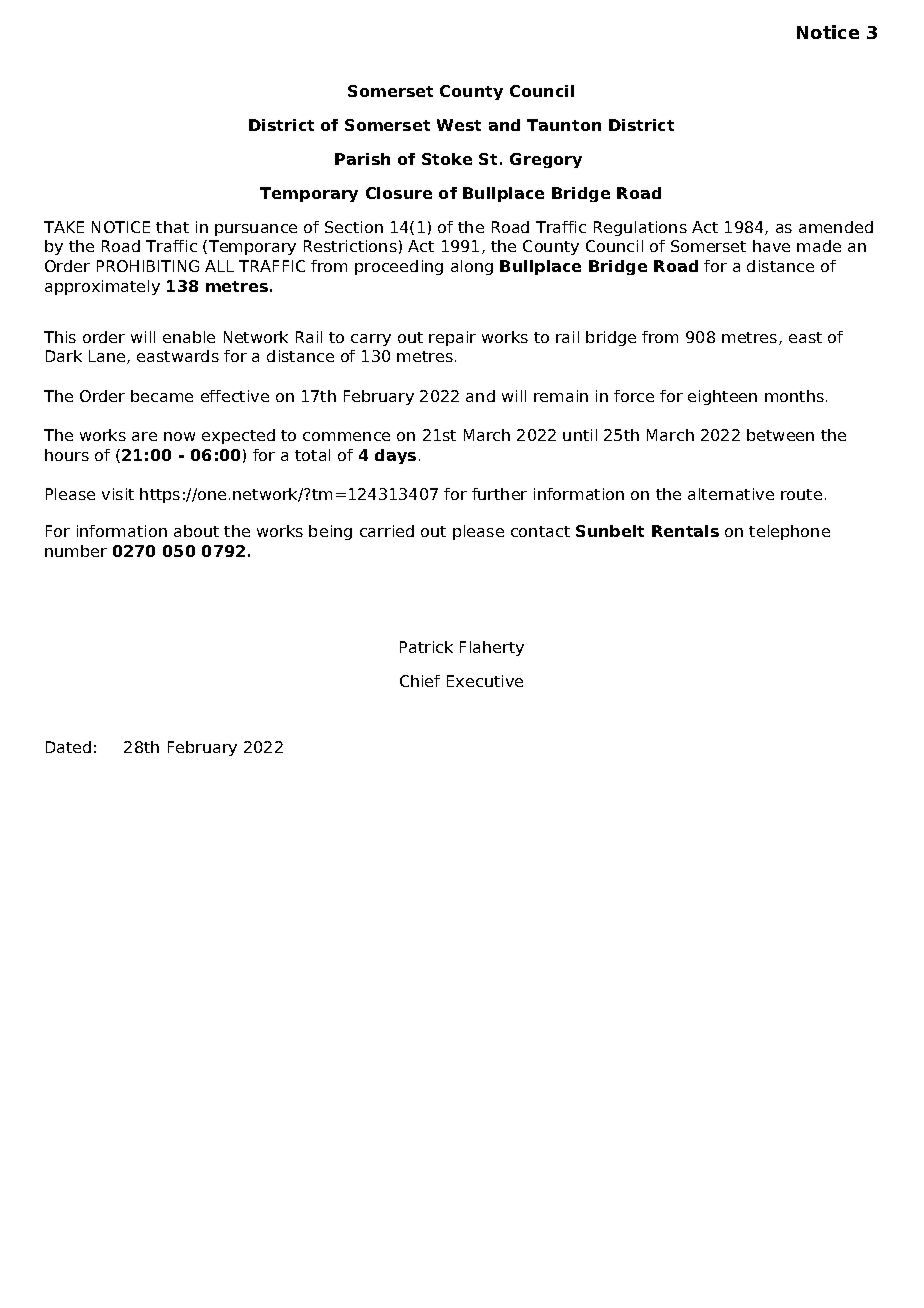 This image has width=924, height=1308. Describe the element at coordinates (76, 551) in the image. I see `number` at that location.
